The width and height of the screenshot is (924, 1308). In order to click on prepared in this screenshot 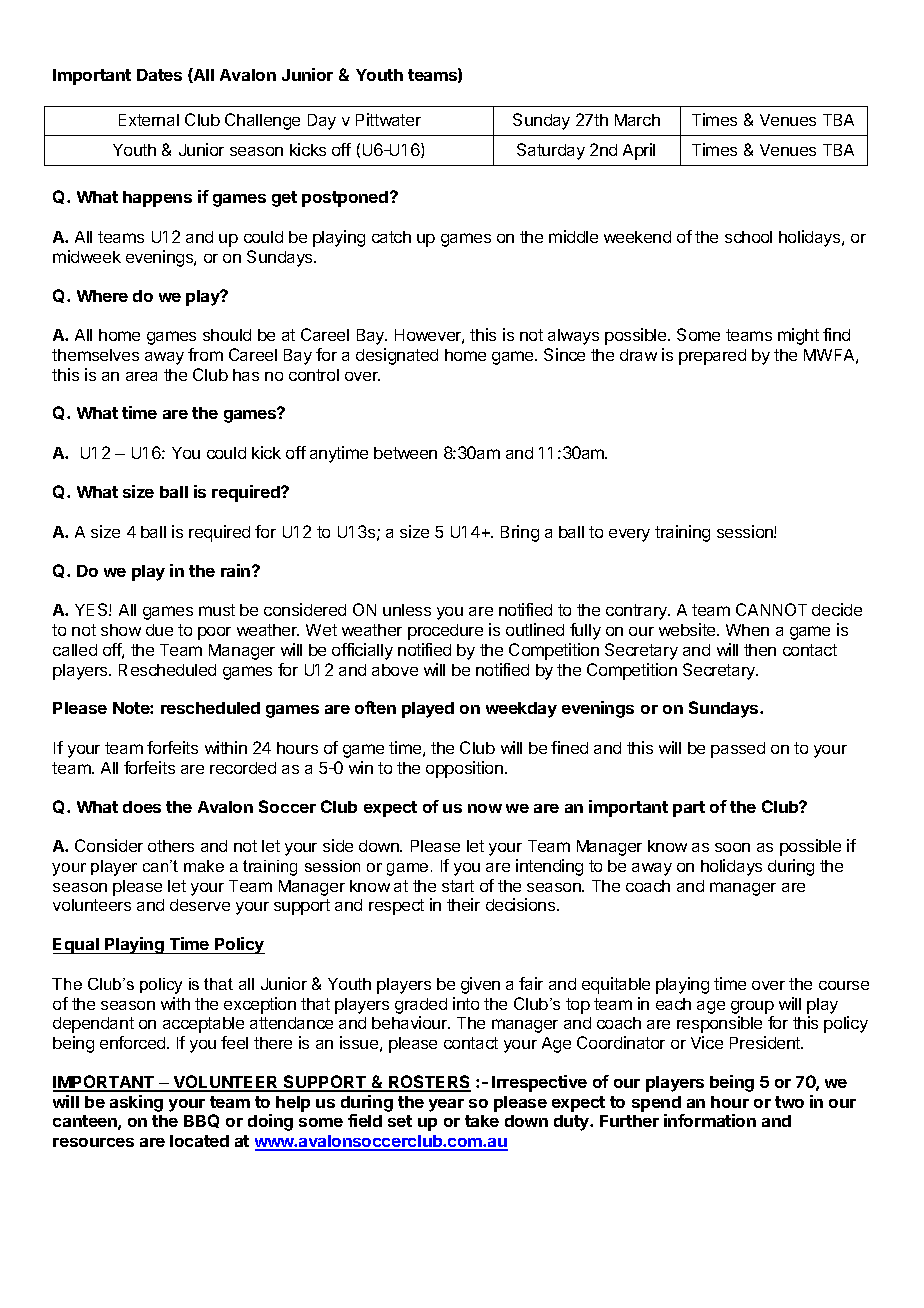, I will do `click(712, 357)`.
